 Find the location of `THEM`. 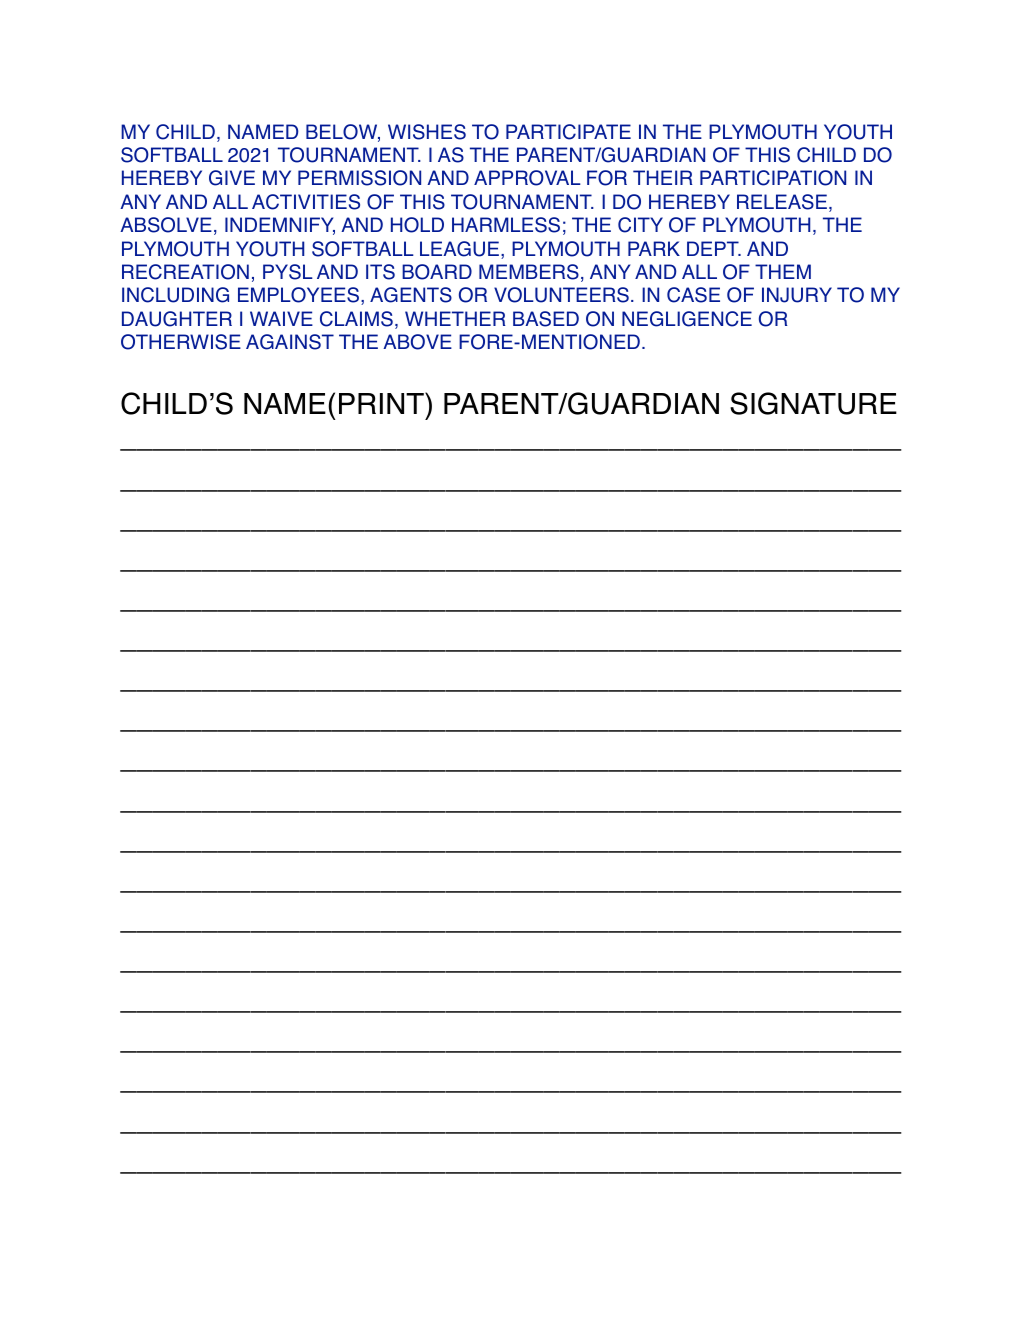

THEM is located at coordinates (783, 271).
